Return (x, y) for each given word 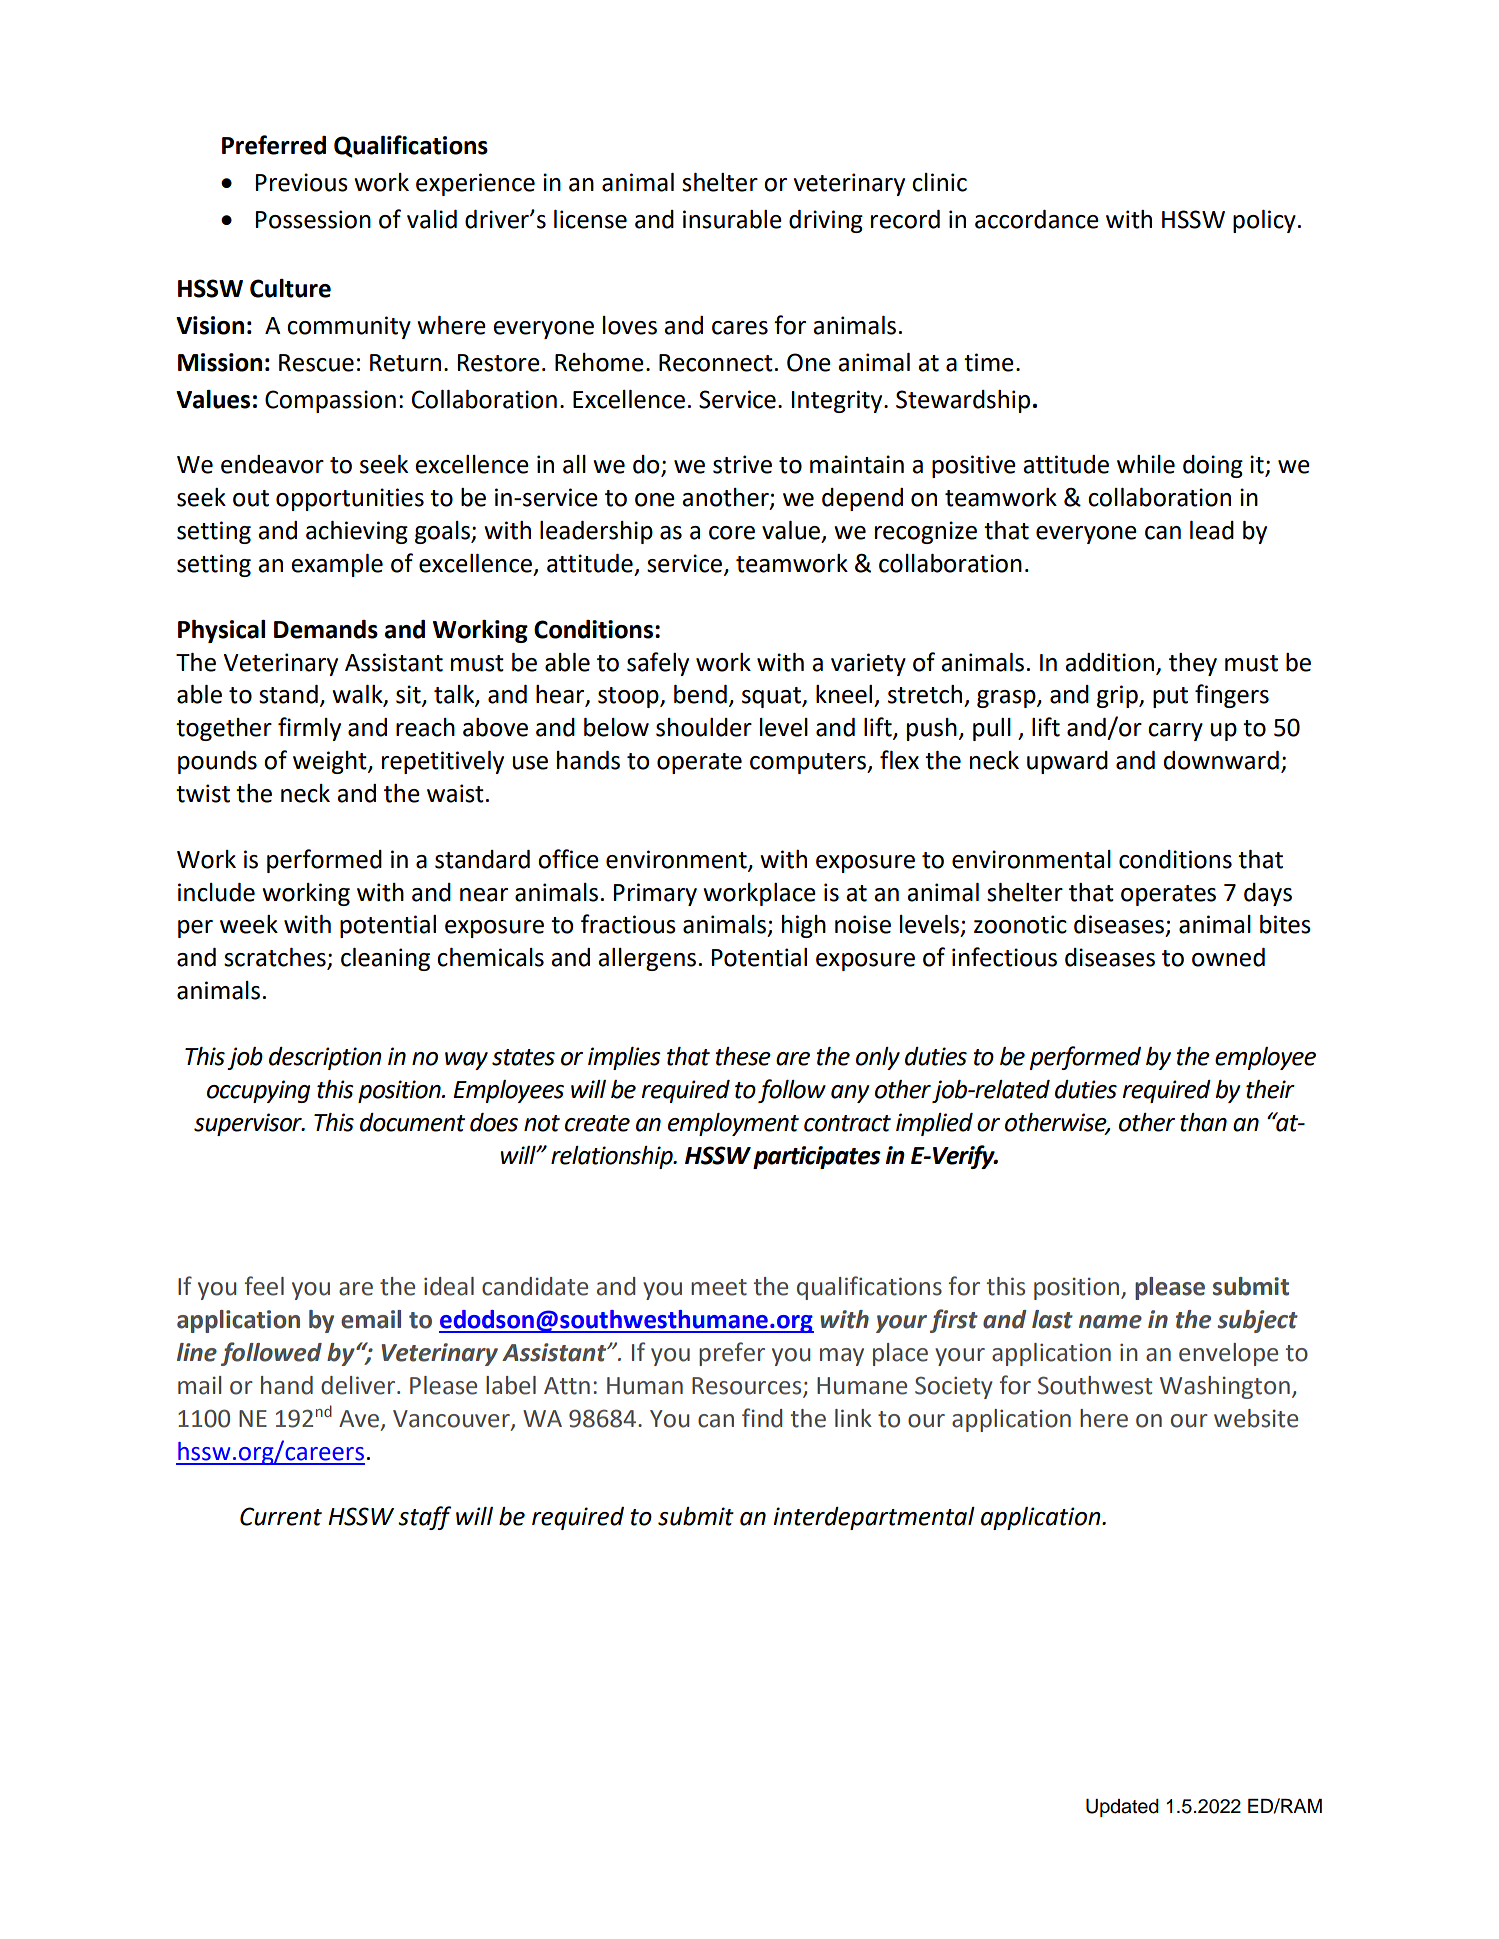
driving (826, 221)
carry (1175, 732)
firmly (309, 729)
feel (264, 1286)
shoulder (704, 727)
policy (1264, 221)
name (1110, 1322)
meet (719, 1287)
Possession (313, 219)
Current (281, 1516)
